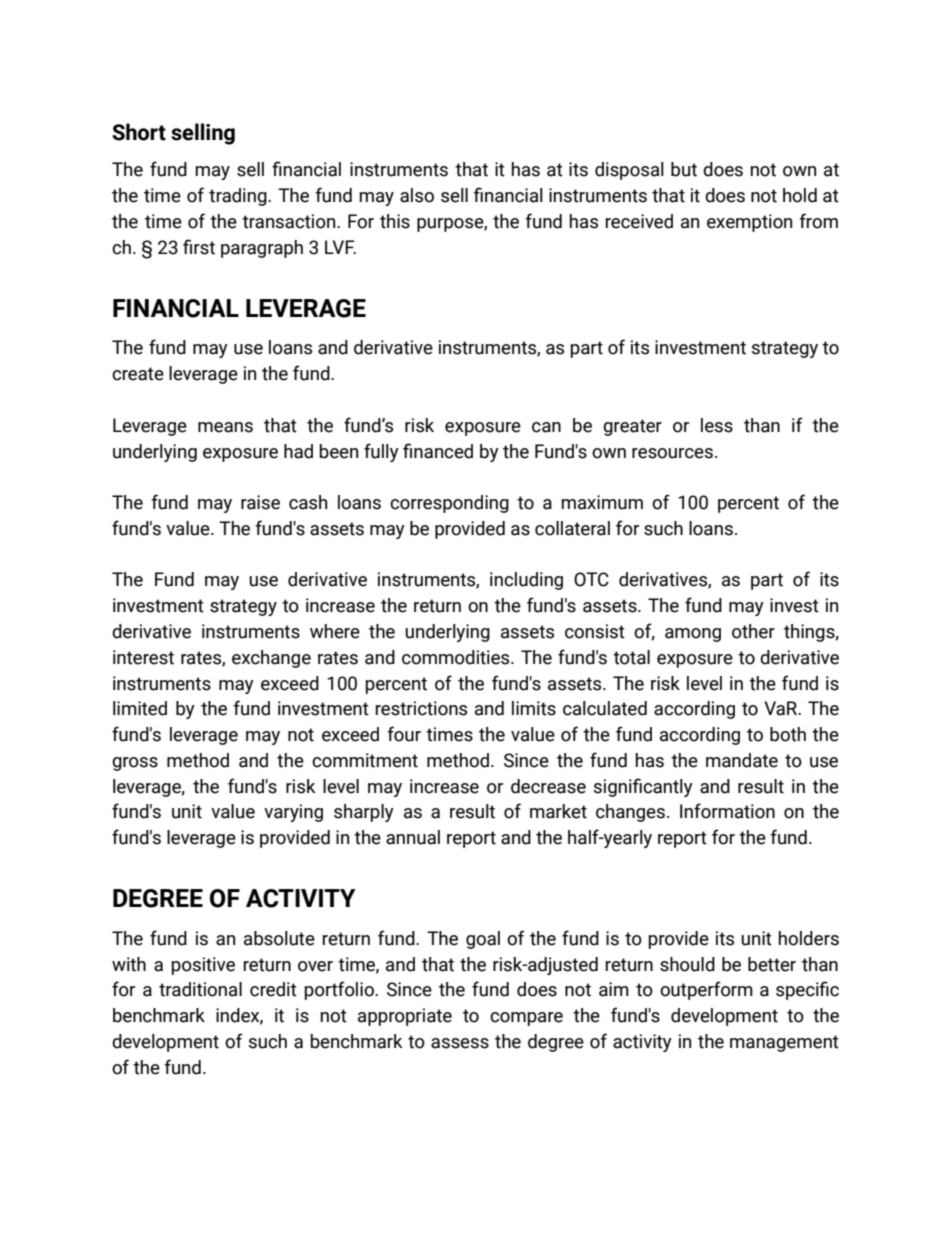  I want to click on less, so click(717, 425).
